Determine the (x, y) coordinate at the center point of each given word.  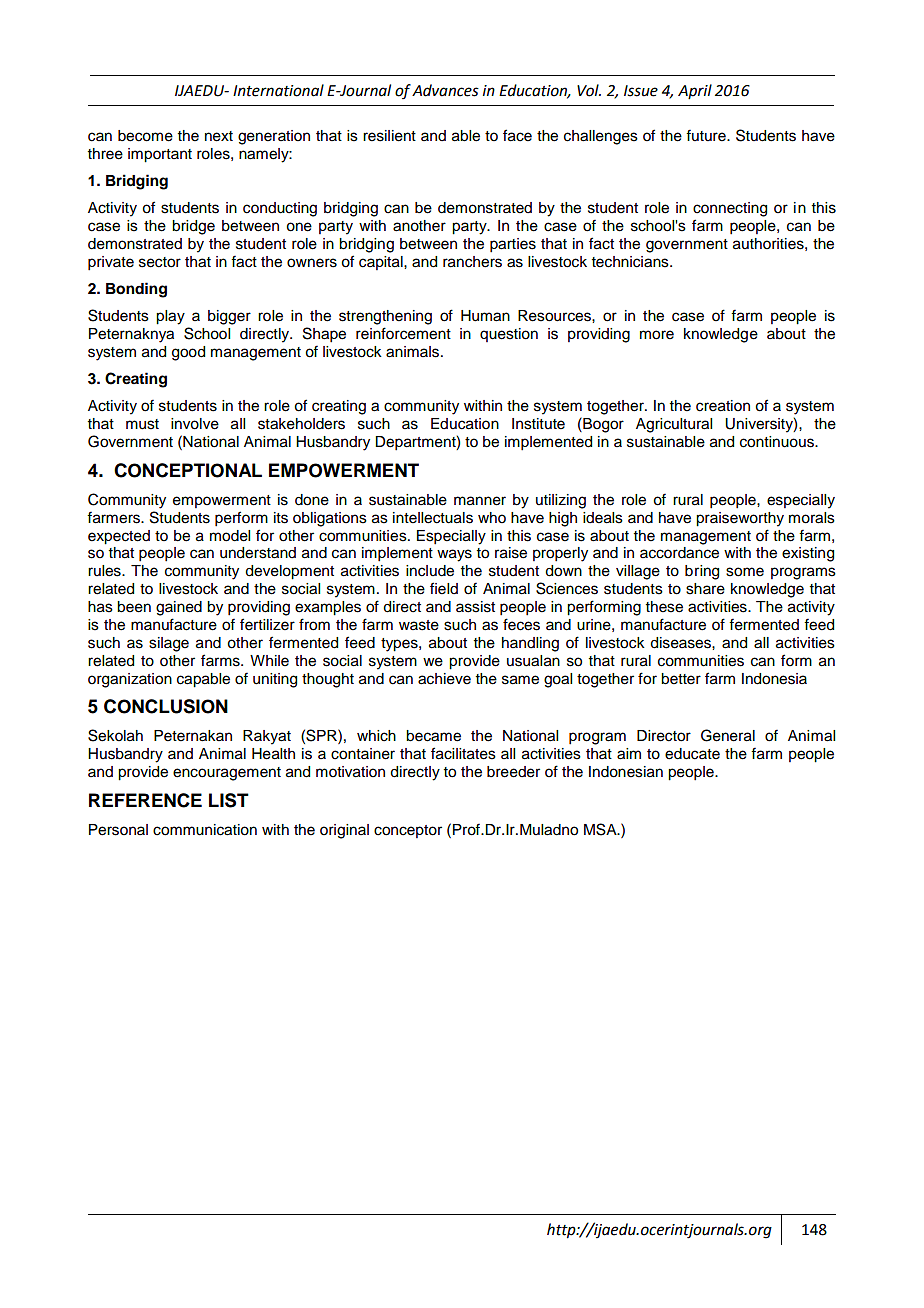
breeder (513, 772)
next (219, 136)
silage (169, 644)
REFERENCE (145, 800)
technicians (631, 262)
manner (480, 501)
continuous (778, 442)
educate (692, 754)
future (707, 135)
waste (419, 625)
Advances (445, 90)
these (664, 607)
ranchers (472, 262)
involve (195, 424)
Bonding (136, 290)
